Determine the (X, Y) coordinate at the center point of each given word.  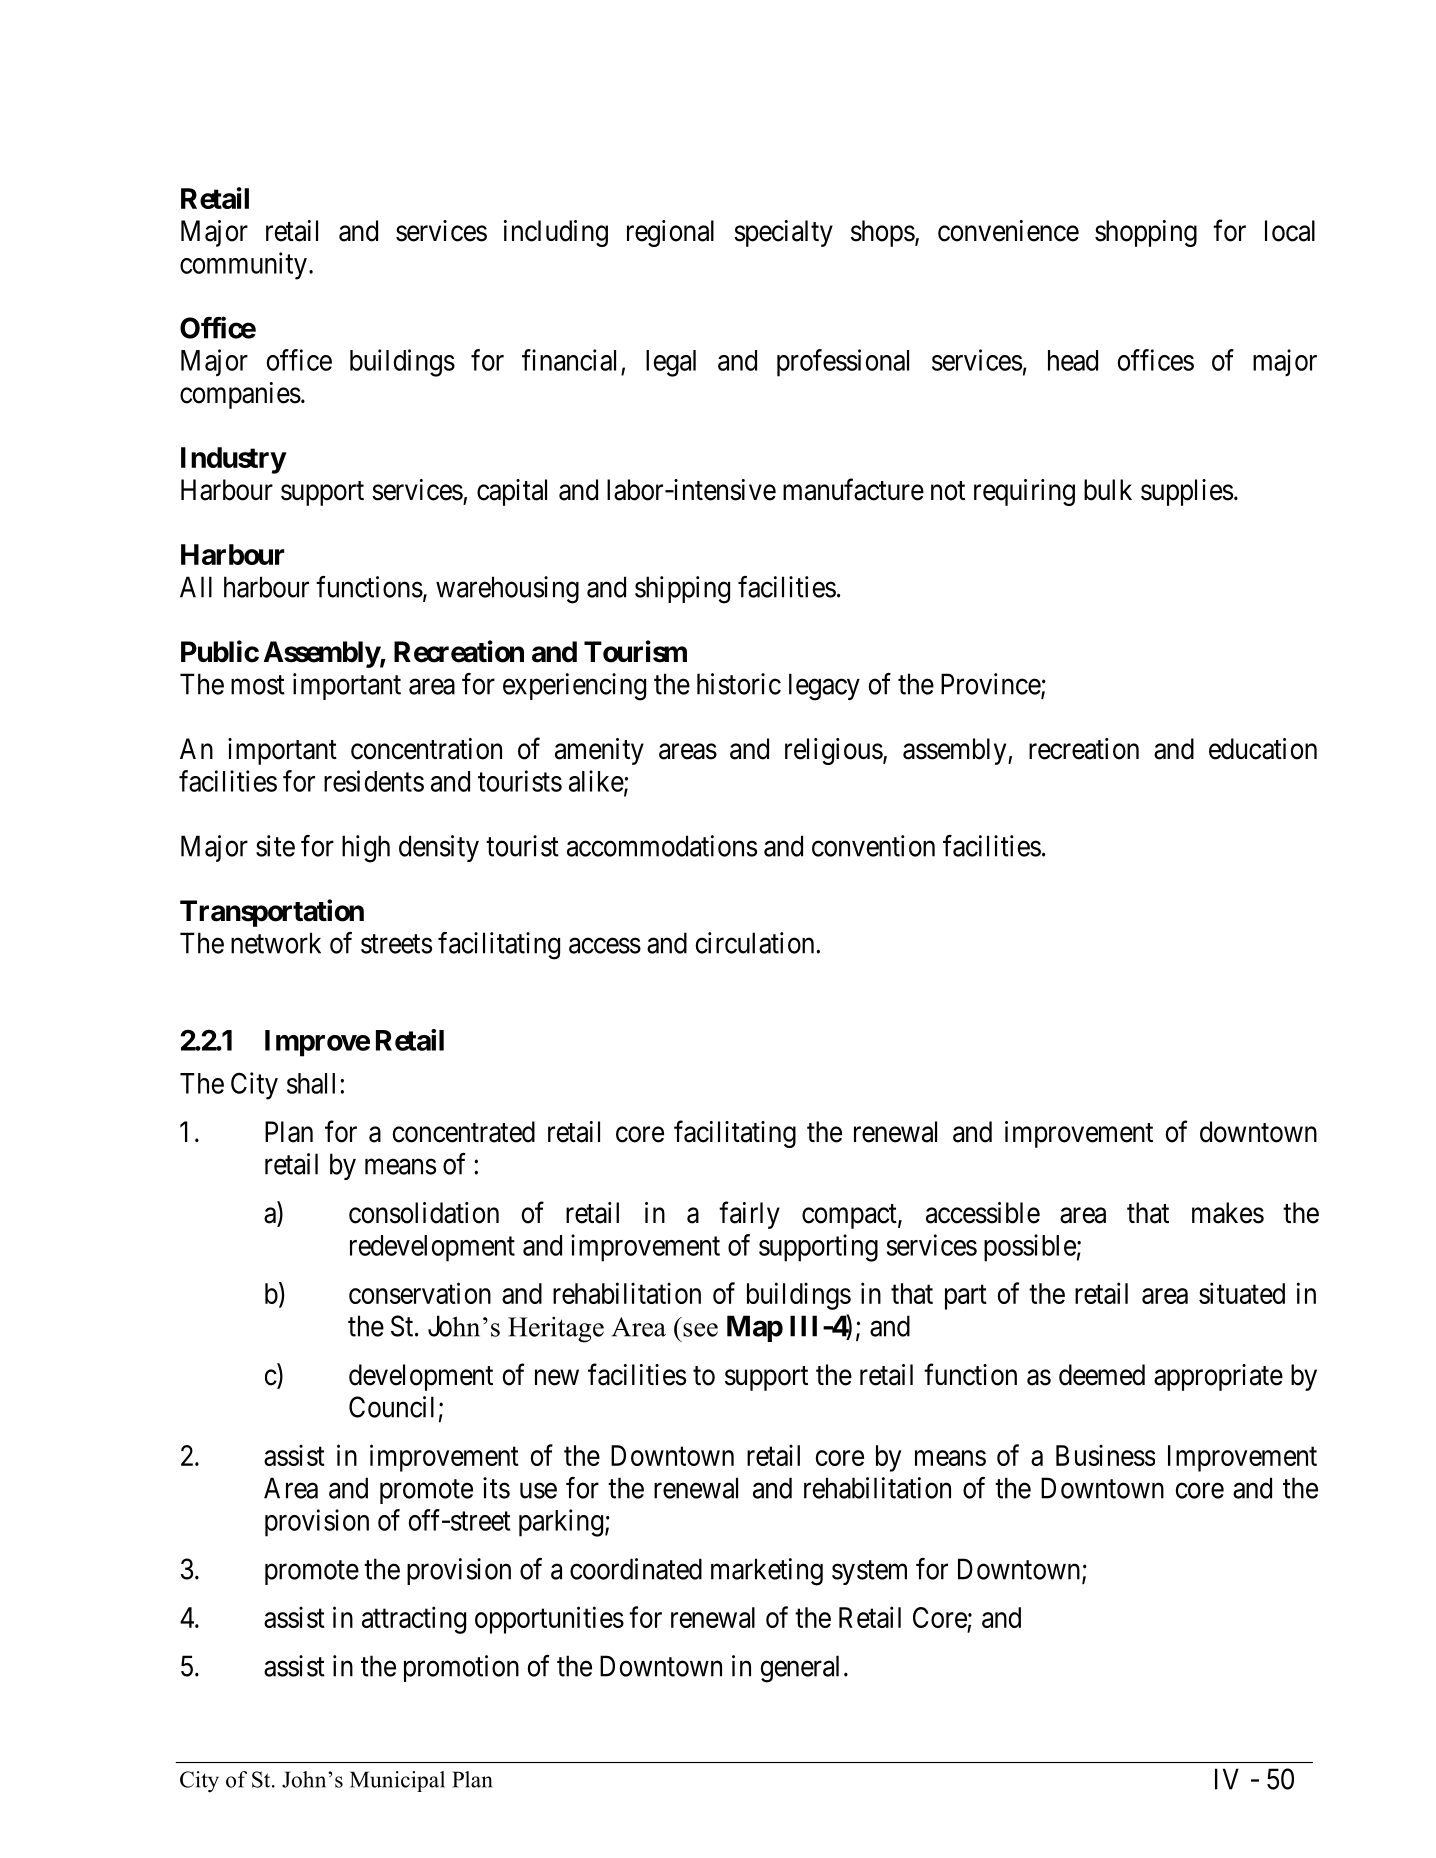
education (1263, 749)
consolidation (424, 1213)
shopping (1146, 233)
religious (834, 751)
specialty (783, 233)
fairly (749, 1215)
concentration (426, 749)
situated (1242, 1293)
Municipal (397, 1781)
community (243, 266)
